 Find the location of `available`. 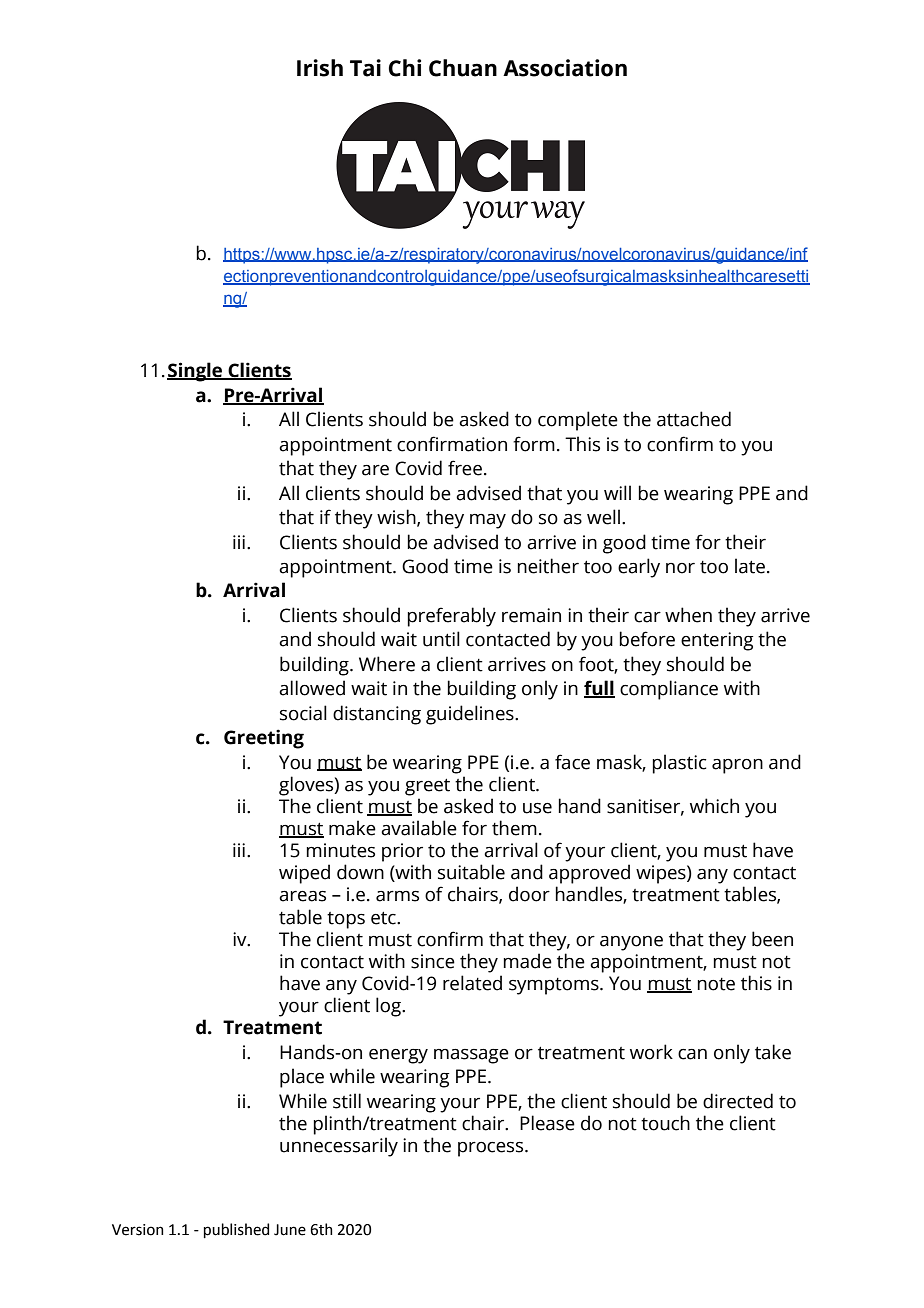

available is located at coordinates (419, 828).
